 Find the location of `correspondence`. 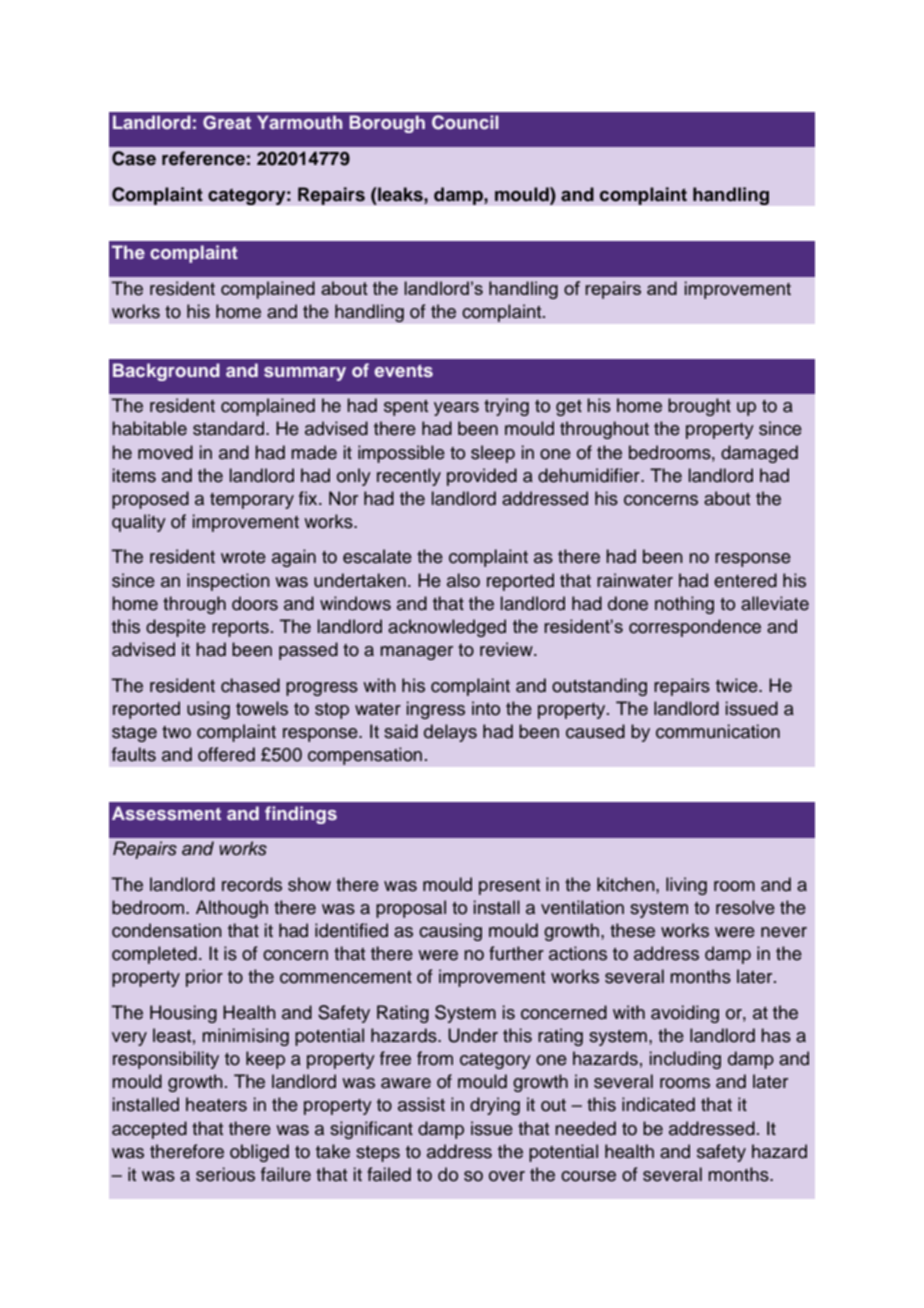

correspondence is located at coordinates (695, 628).
